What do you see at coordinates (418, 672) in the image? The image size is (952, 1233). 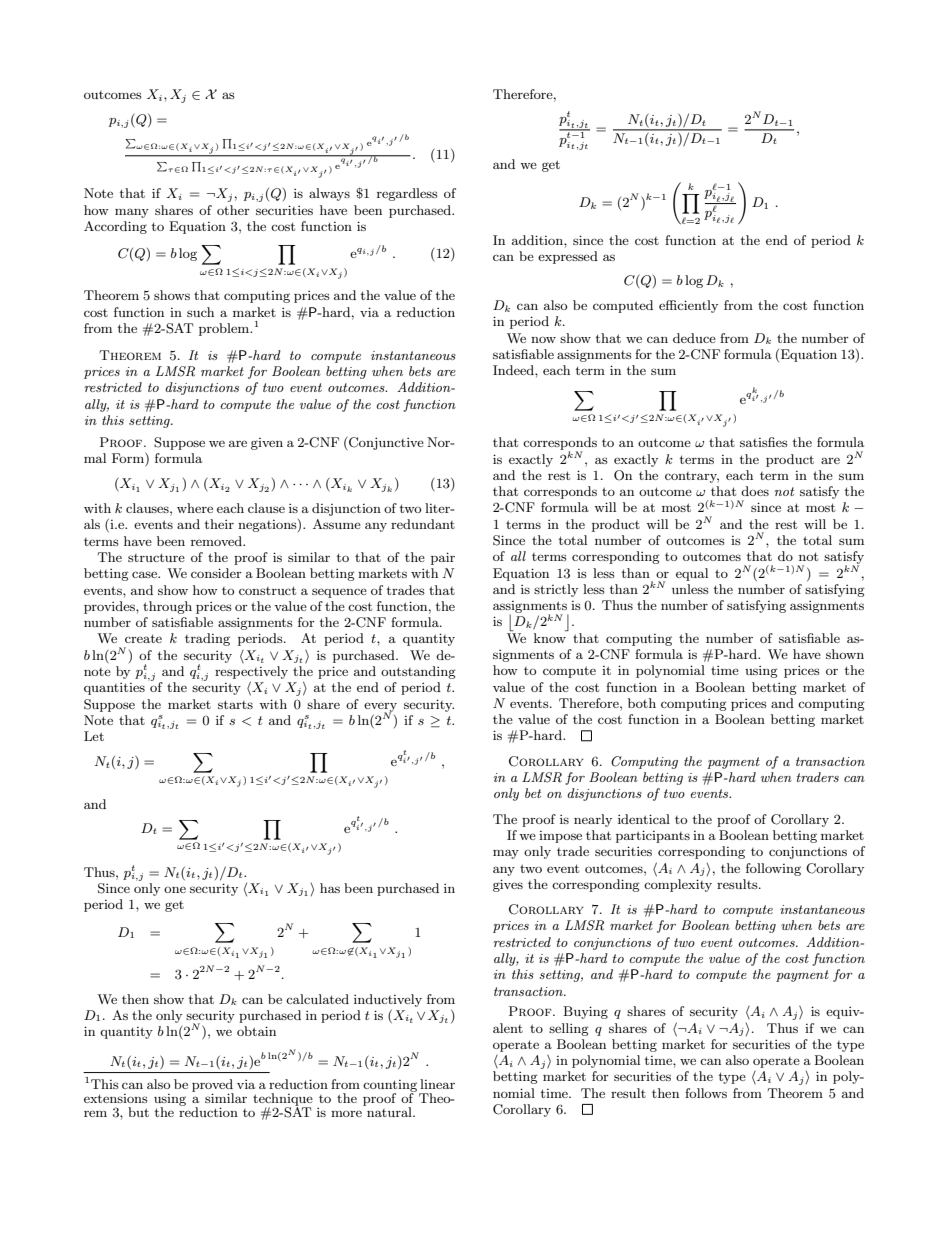 I see `outstanding` at bounding box center [418, 672].
